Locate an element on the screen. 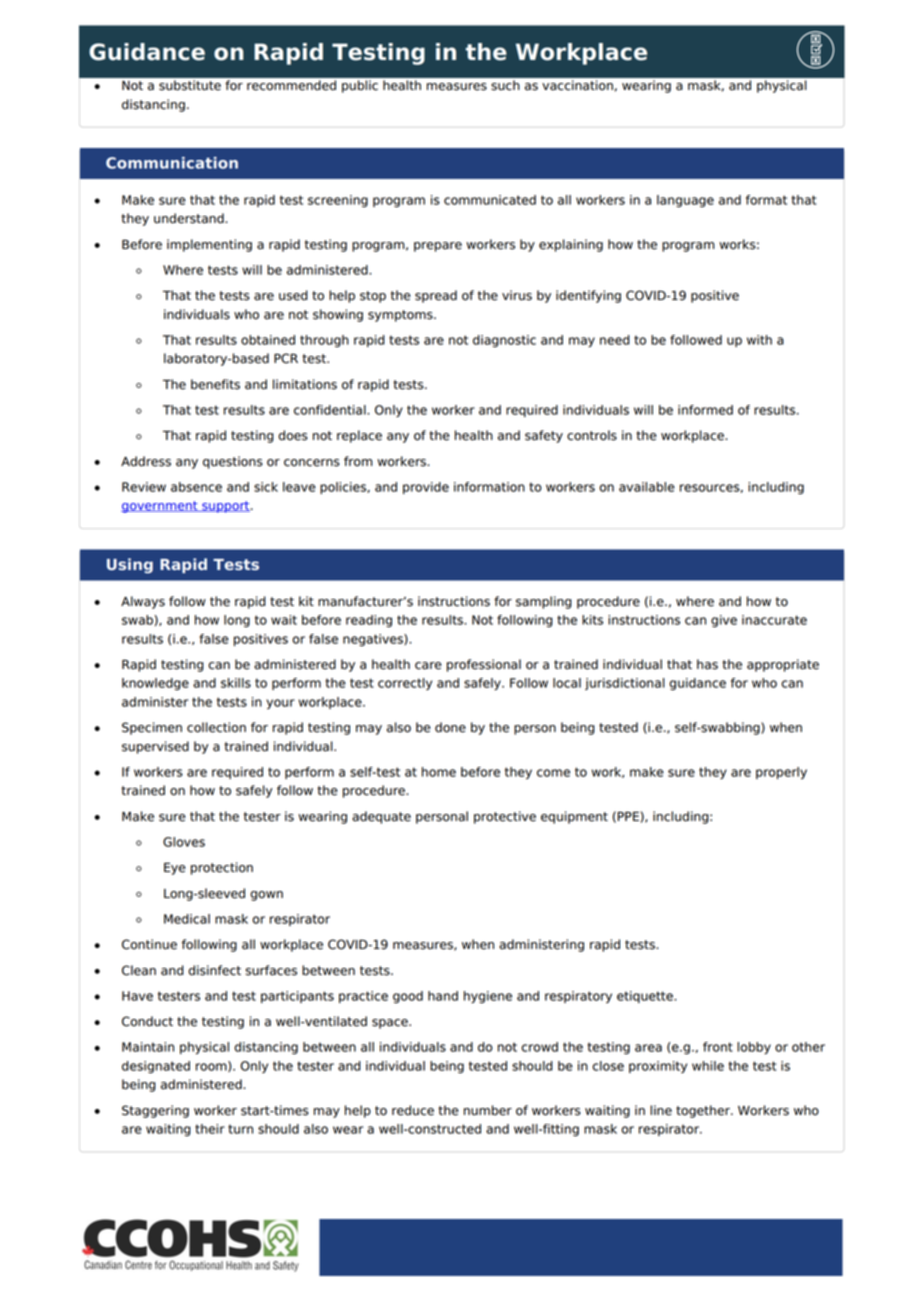 This screenshot has width=924, height=1308. their is located at coordinates (210, 1129).
